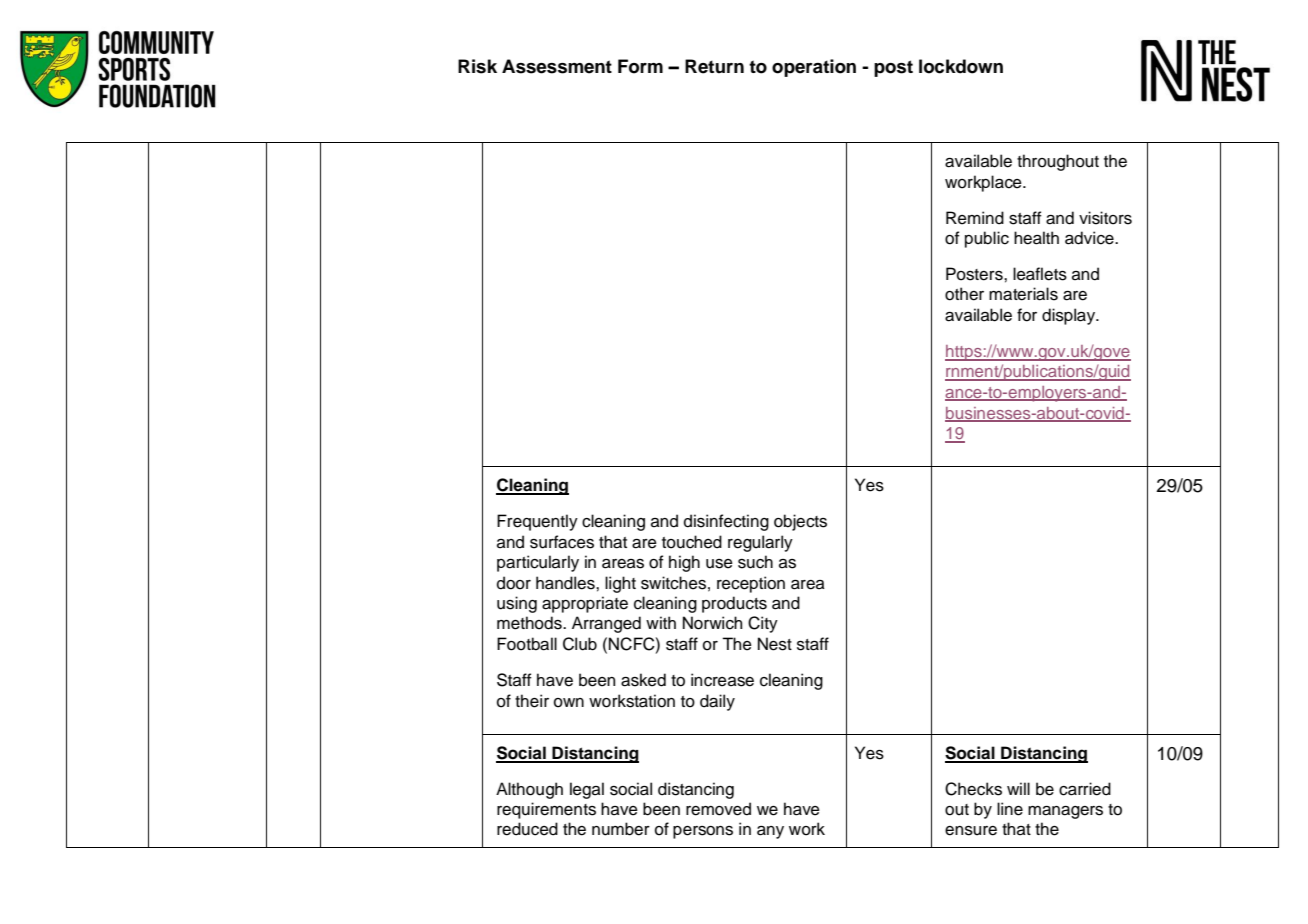 This screenshot has width=1308, height=924. What do you see at coordinates (557, 66) in the screenshot?
I see `Assessment` at bounding box center [557, 66].
